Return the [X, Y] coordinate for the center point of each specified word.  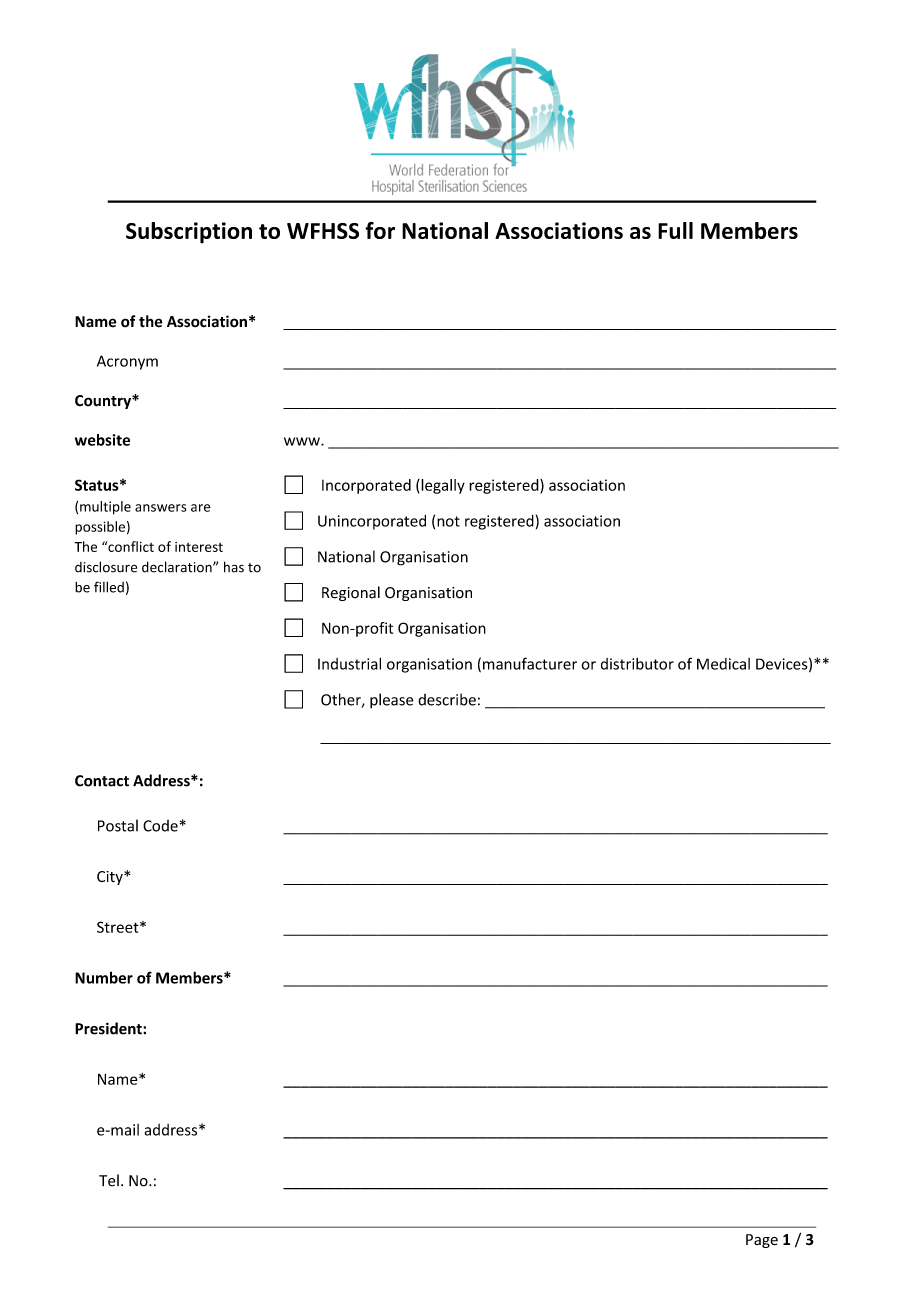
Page [762, 1241]
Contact [102, 781]
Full [675, 230]
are [201, 508]
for [380, 230]
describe [447, 699]
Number [104, 977]
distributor [637, 664]
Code [160, 826]
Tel [109, 1180]
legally [442, 486]
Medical [723, 664]
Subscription [189, 233]
